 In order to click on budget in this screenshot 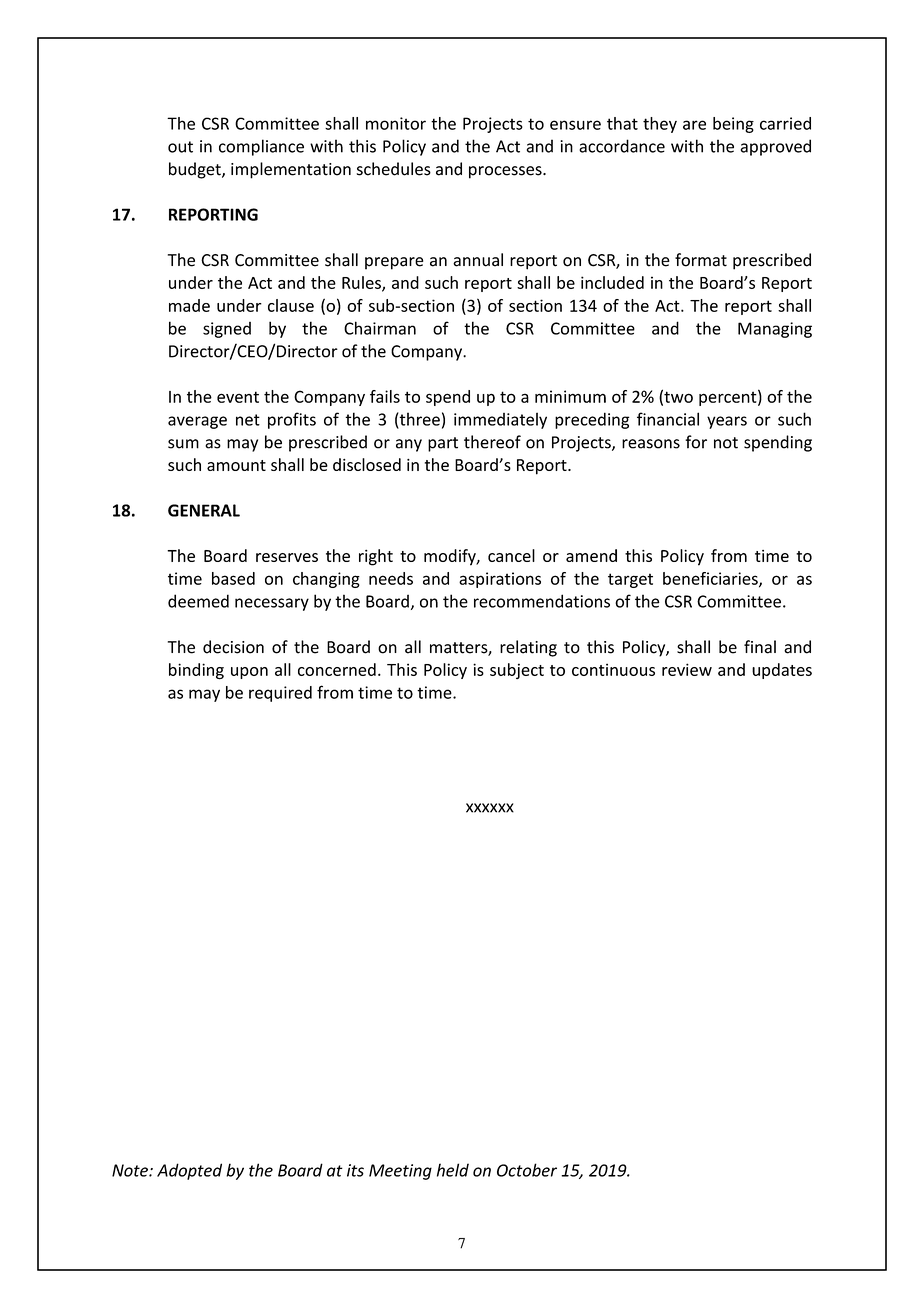, I will do `click(196, 170)`.
